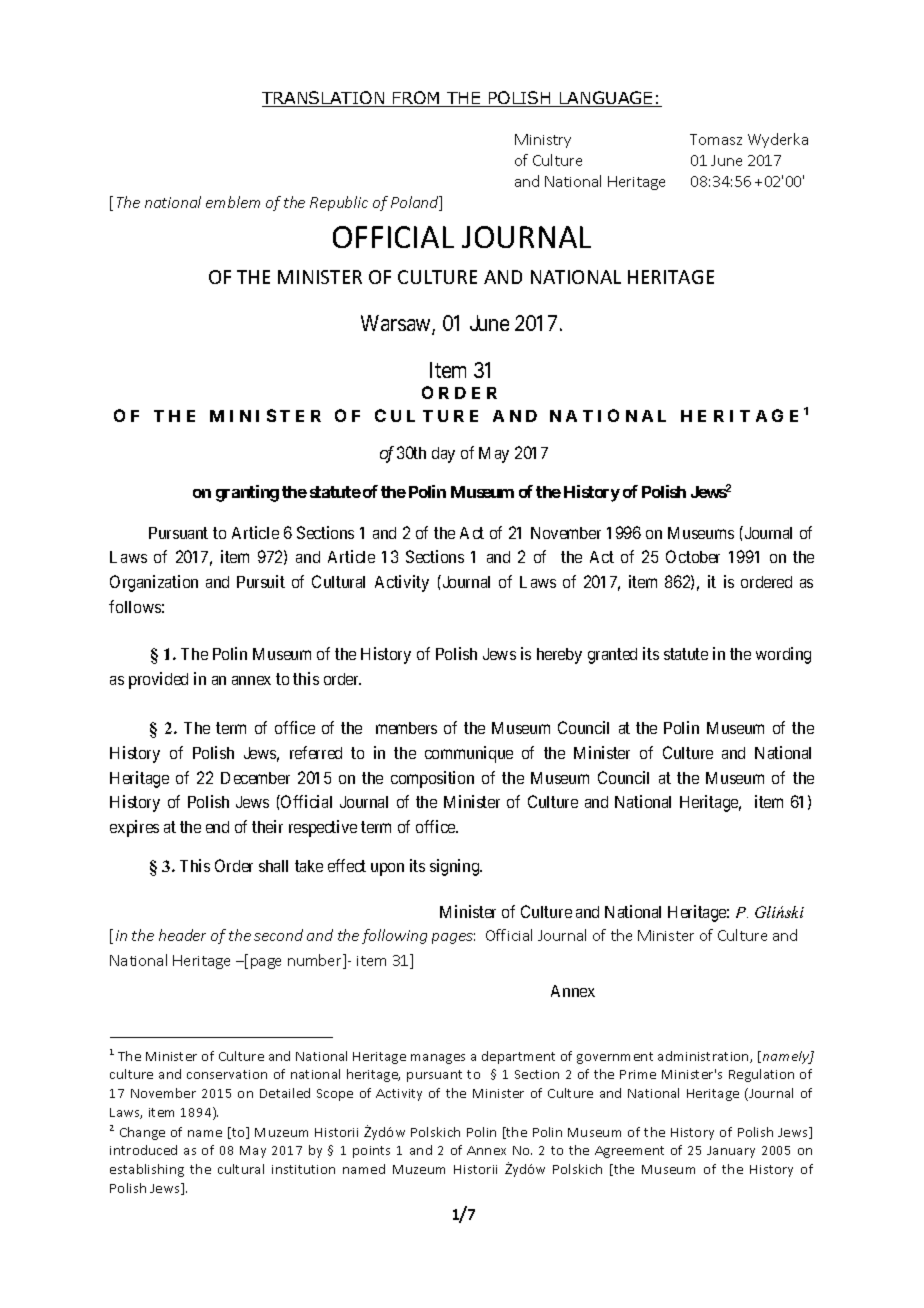 This screenshot has height=1308, width=924. What do you see at coordinates (443, 455) in the screenshot?
I see `day` at bounding box center [443, 455].
